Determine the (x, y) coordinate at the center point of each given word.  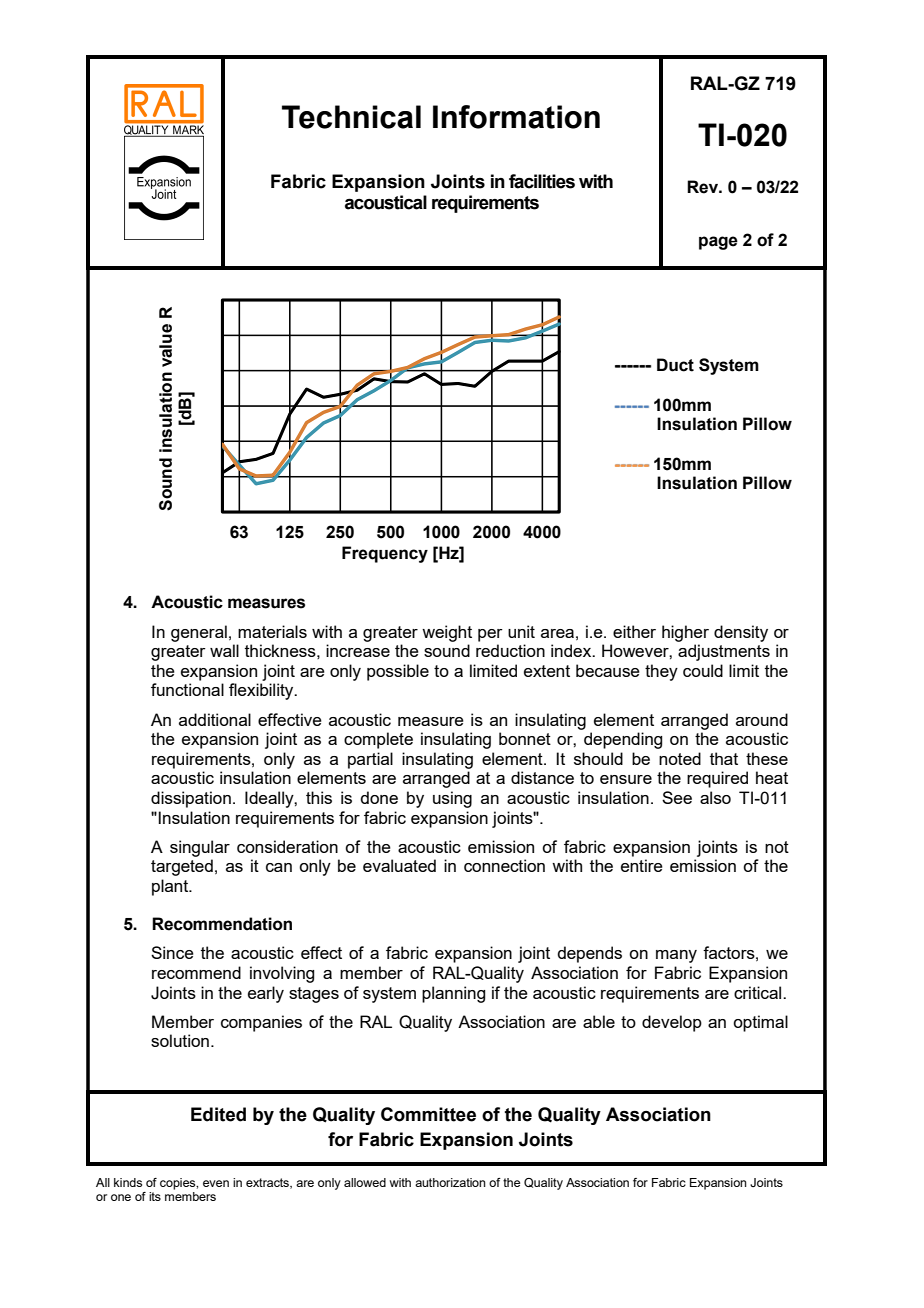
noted (680, 758)
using (452, 799)
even (216, 1183)
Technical (351, 117)
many (676, 956)
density (741, 633)
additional (215, 719)
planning (453, 994)
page (718, 243)
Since (172, 952)
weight (447, 633)
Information (516, 117)
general (199, 633)
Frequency (385, 554)
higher (685, 633)
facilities (542, 181)
